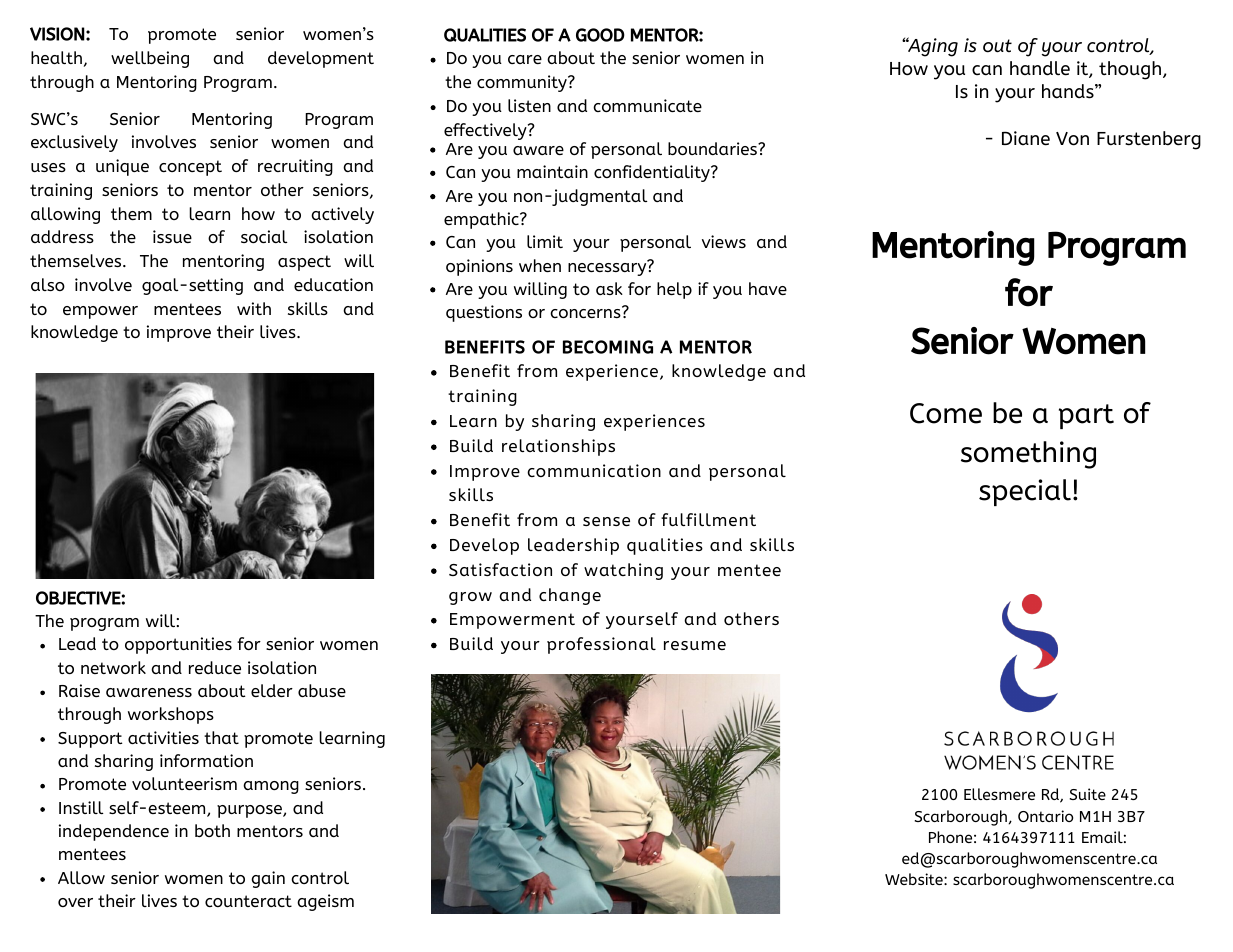 This page has height=952, width=1233. Describe the element at coordinates (1045, 816) in the page. I see `Ontario` at that location.
